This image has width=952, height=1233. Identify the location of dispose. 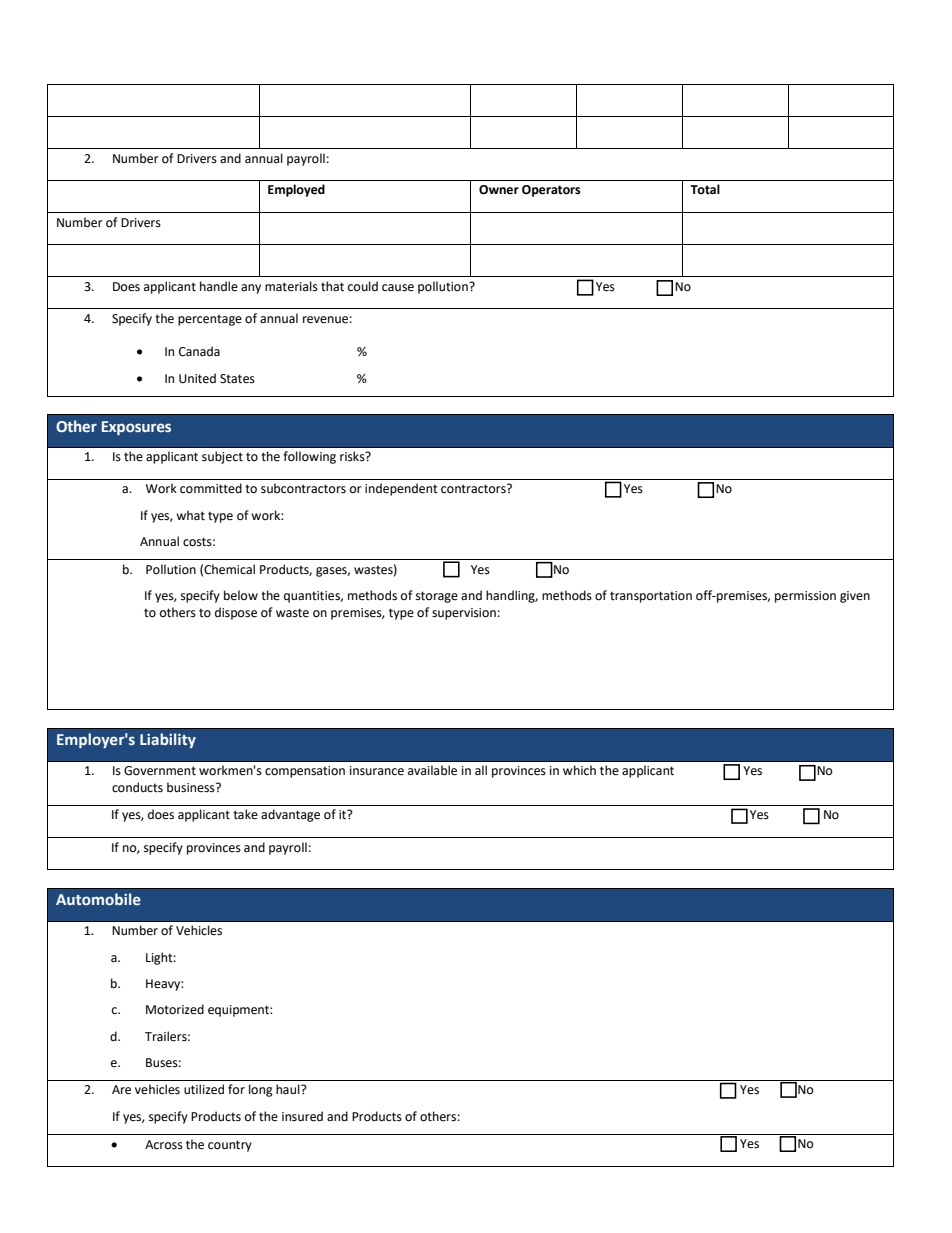
(236, 613).
